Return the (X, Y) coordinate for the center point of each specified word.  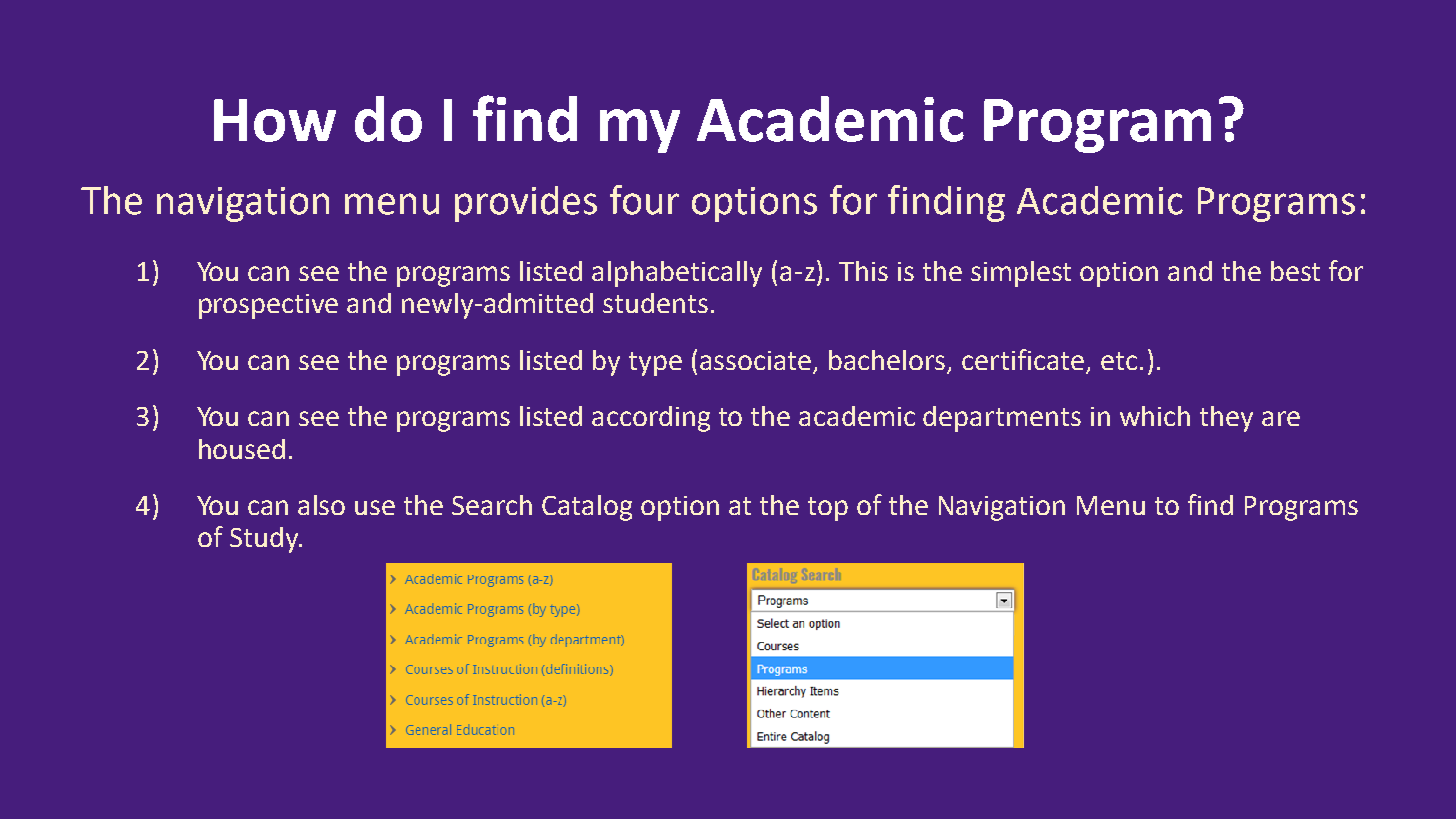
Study (265, 540)
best (1295, 271)
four (644, 200)
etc (1119, 361)
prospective (268, 306)
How (275, 120)
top (828, 509)
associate (755, 360)
